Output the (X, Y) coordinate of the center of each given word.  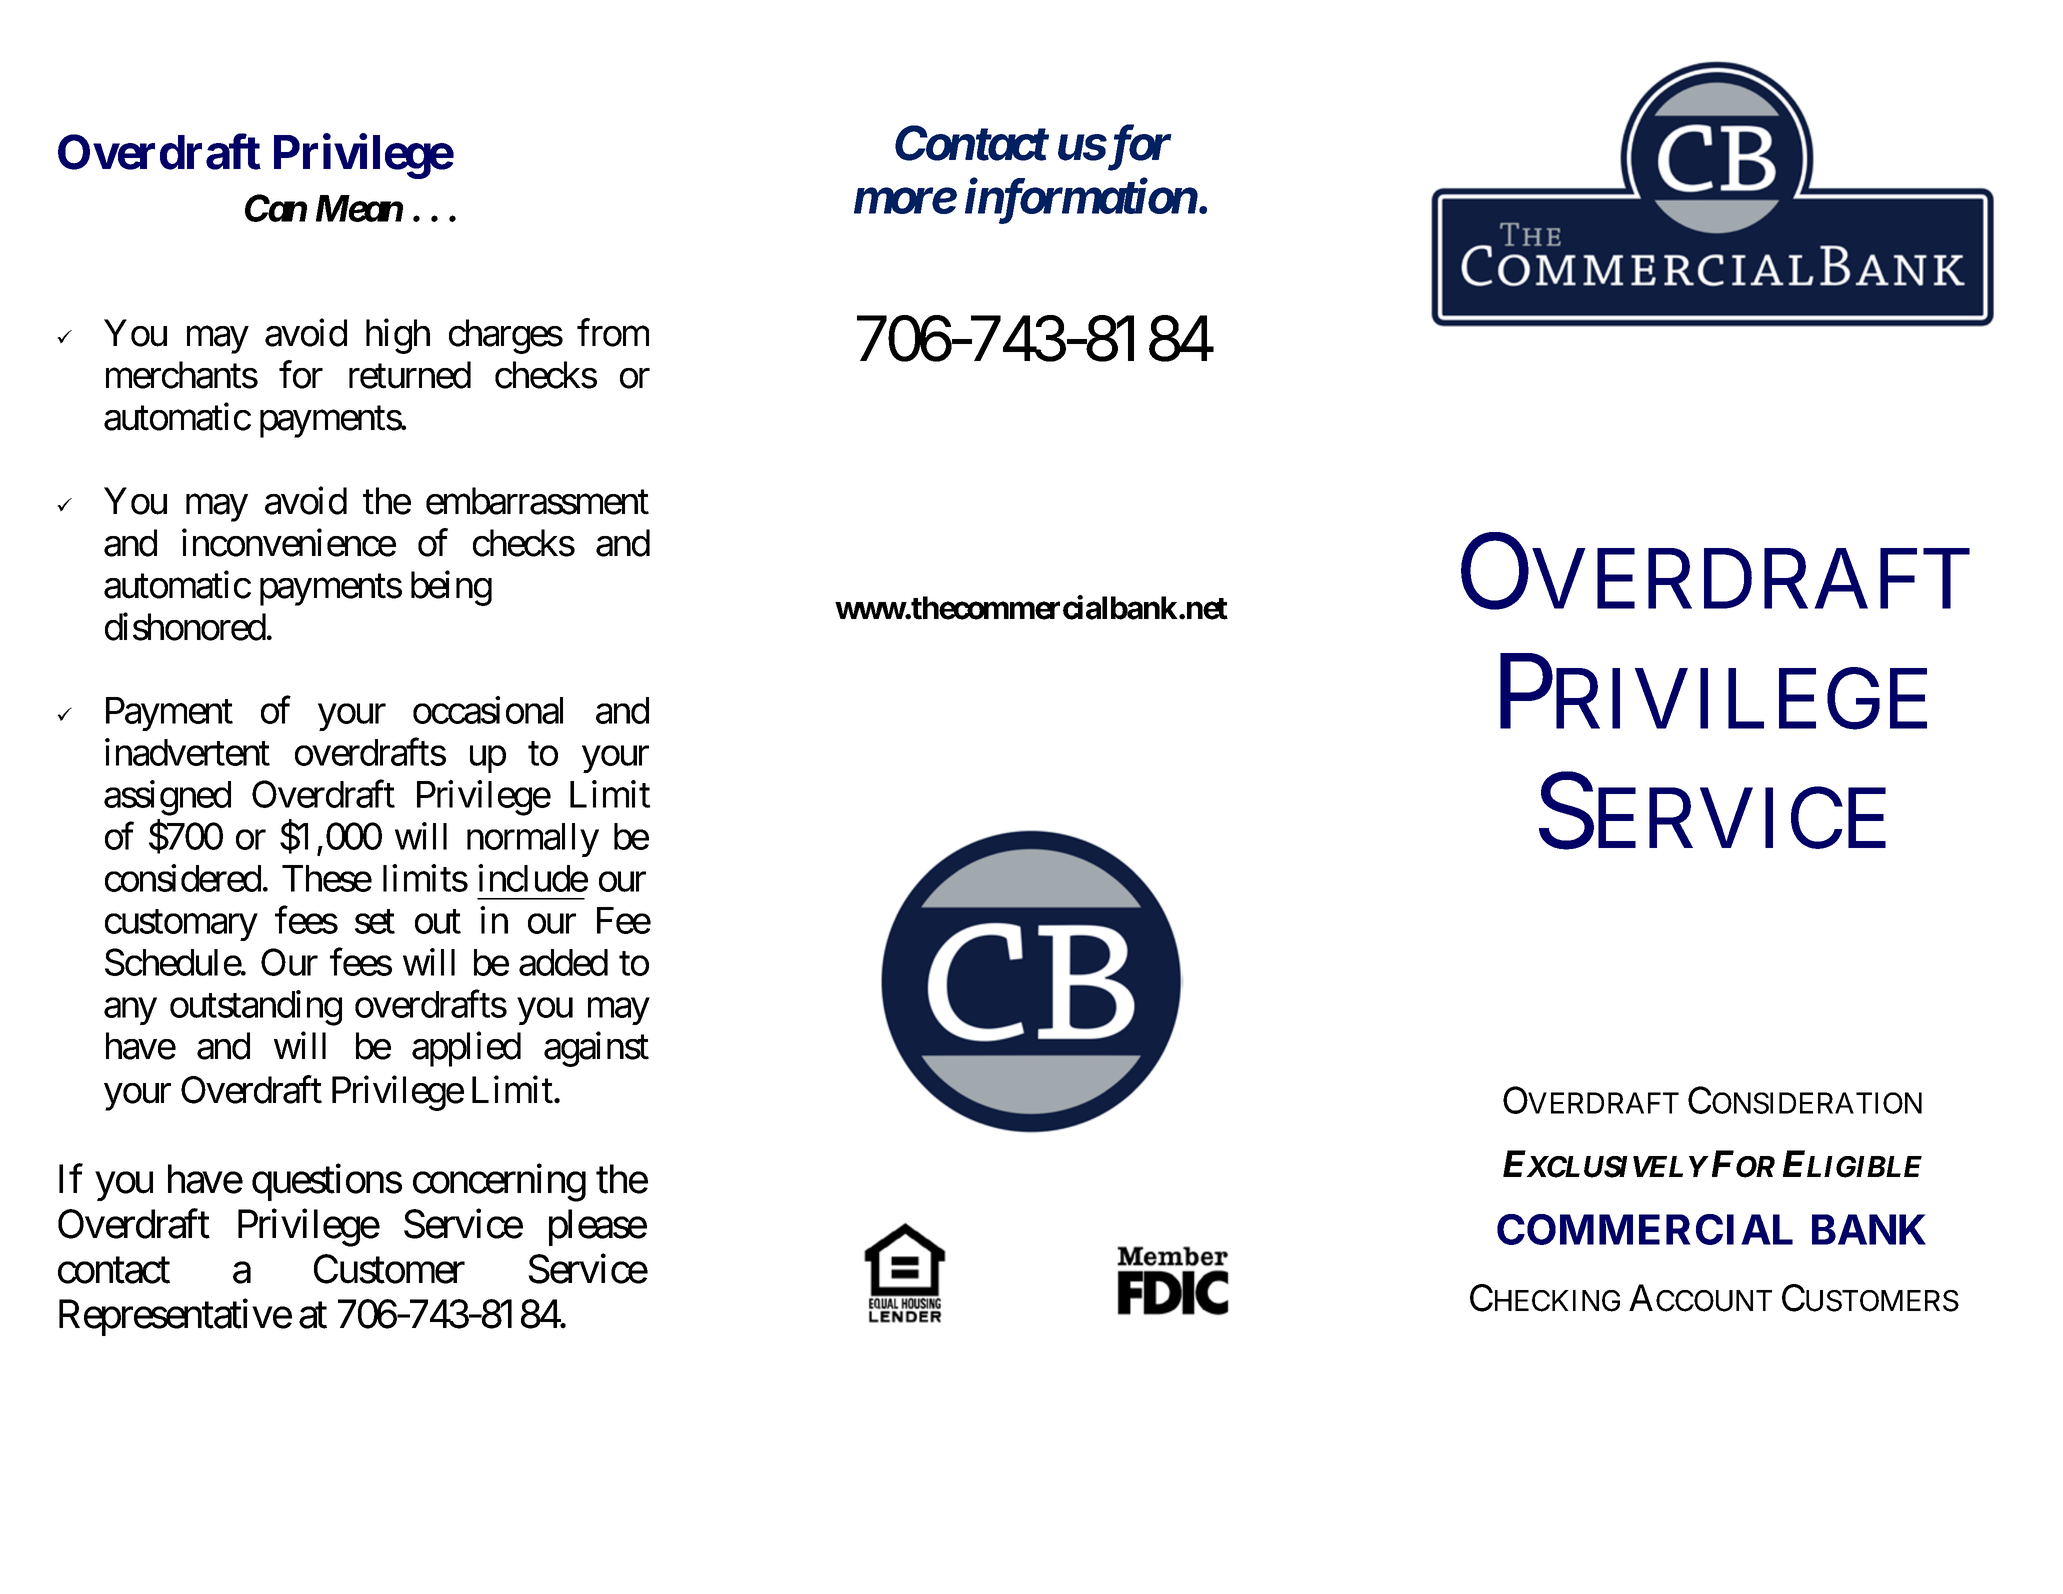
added (563, 962)
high (398, 336)
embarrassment (537, 501)
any (130, 1011)
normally (533, 840)
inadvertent (187, 752)
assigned (167, 798)
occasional (488, 710)
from (613, 333)
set (375, 922)
